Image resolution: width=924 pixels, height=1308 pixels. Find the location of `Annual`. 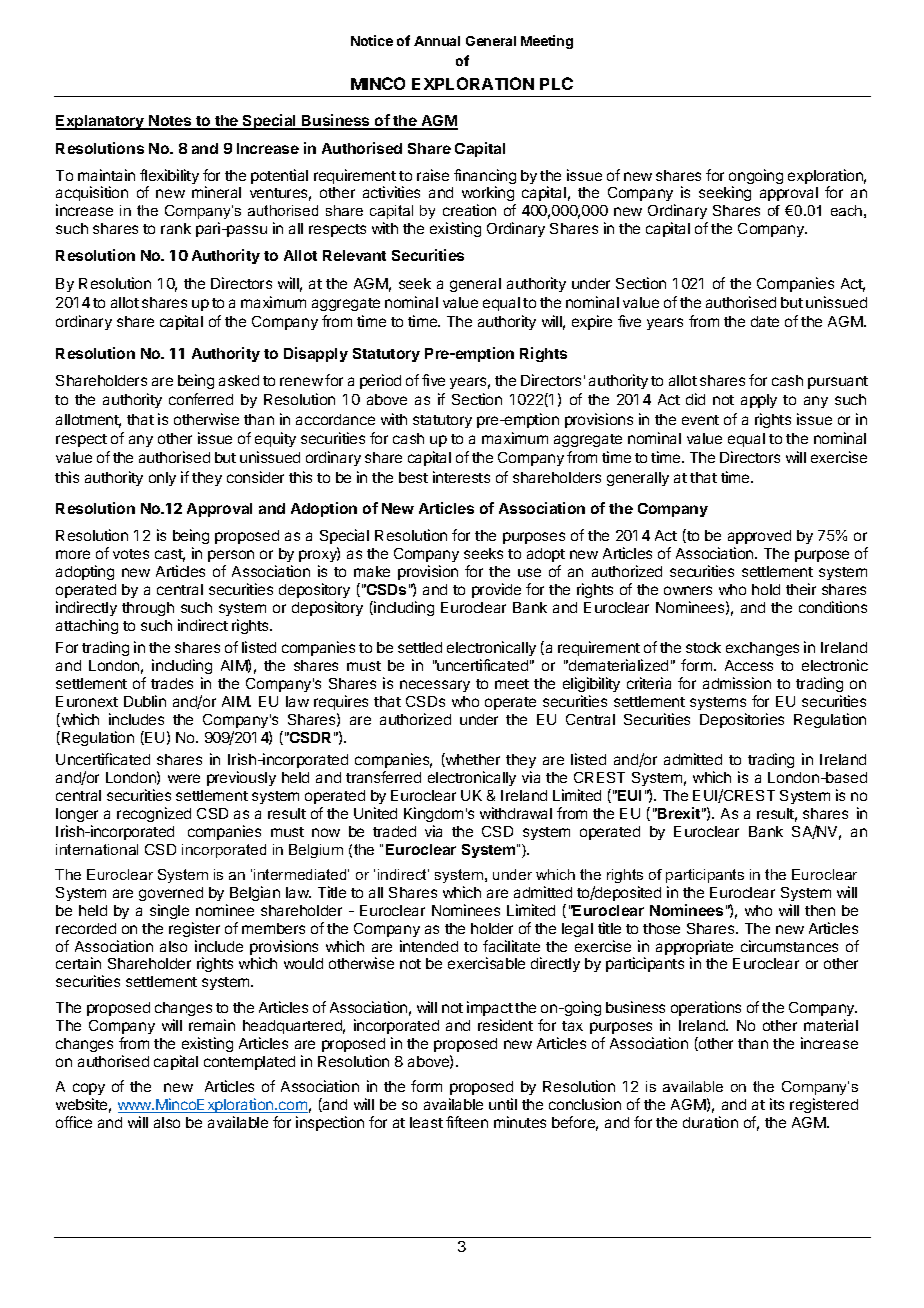

Annual is located at coordinates (437, 41).
